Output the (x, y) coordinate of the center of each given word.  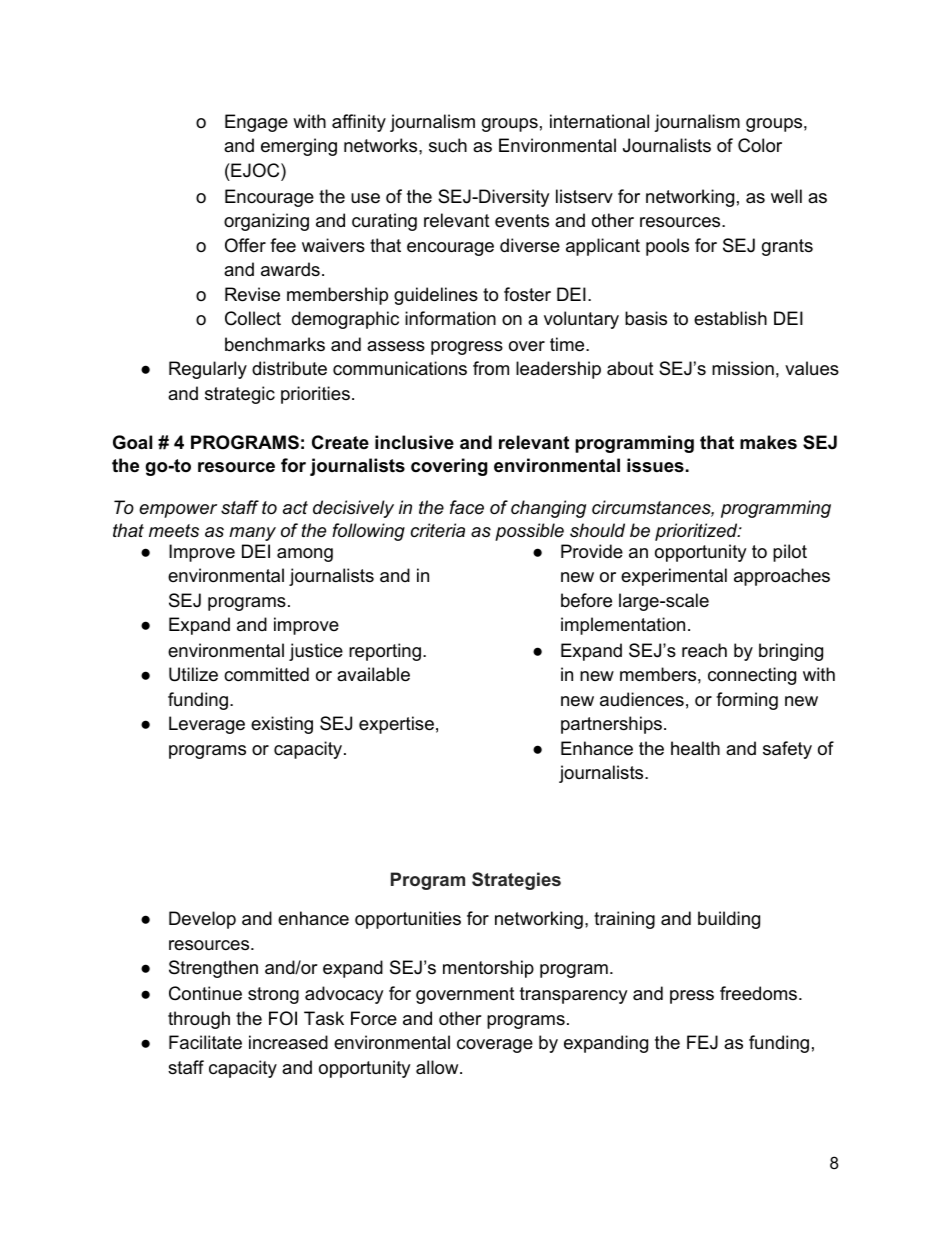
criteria (438, 530)
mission (743, 368)
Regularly (208, 370)
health (695, 748)
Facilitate (205, 1042)
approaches (782, 577)
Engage (256, 123)
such (448, 145)
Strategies (516, 881)
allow (438, 1067)
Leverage (207, 725)
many (252, 534)
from (491, 368)
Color (760, 145)
